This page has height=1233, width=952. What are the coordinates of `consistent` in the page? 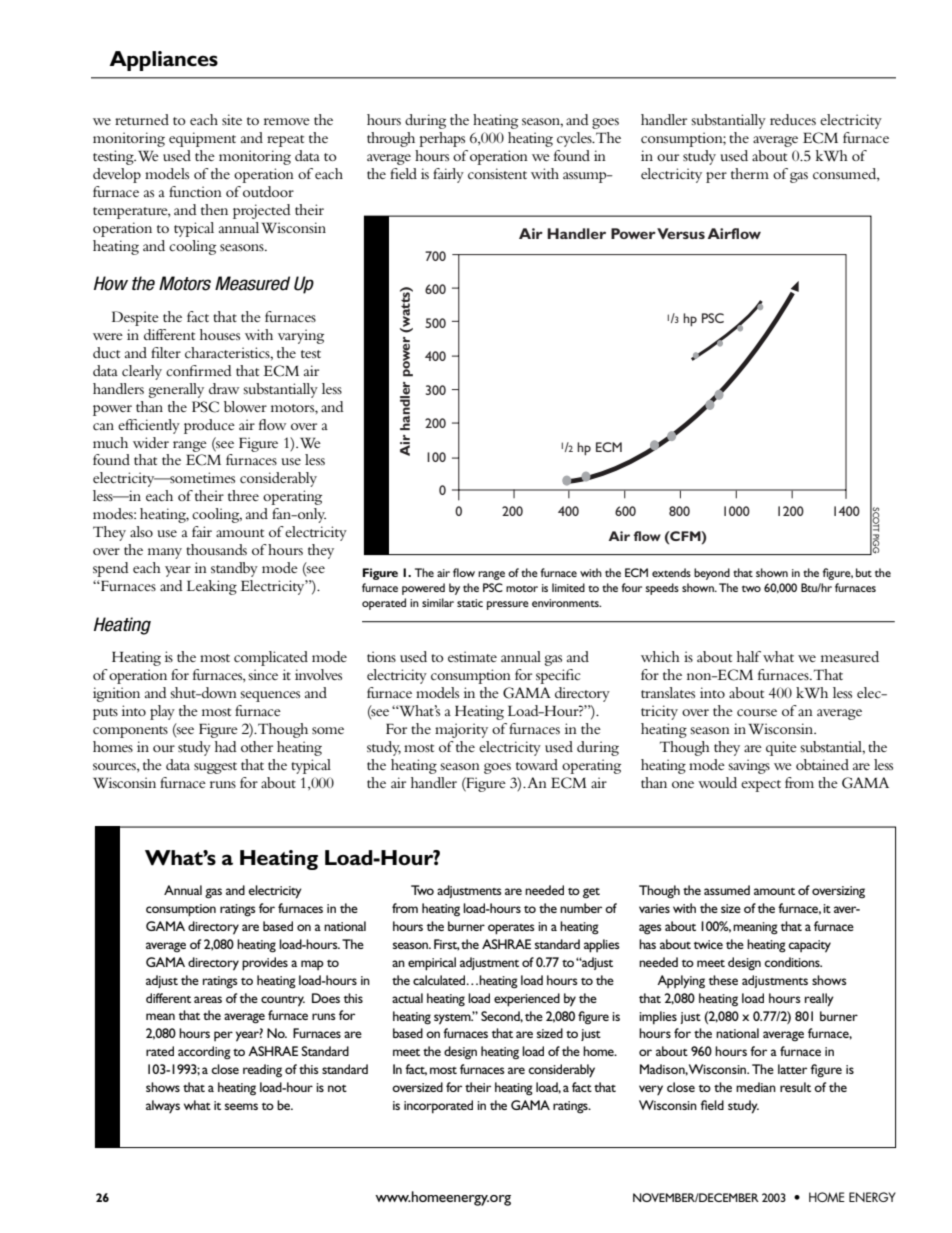 It's located at (497, 173).
